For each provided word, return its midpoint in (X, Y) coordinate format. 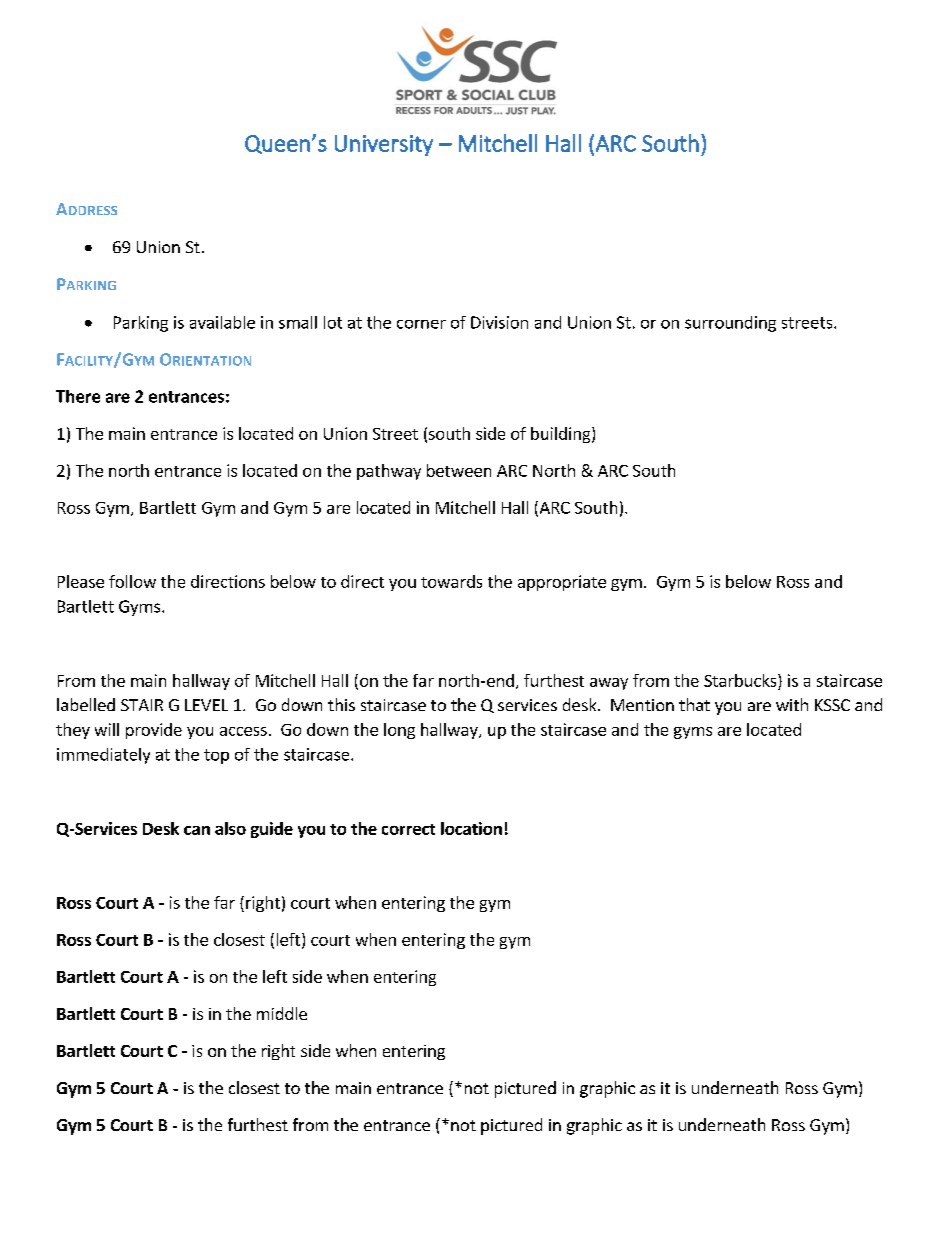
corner (421, 324)
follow (132, 581)
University (384, 145)
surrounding (730, 324)
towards (451, 581)
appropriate (562, 583)
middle (282, 1013)
